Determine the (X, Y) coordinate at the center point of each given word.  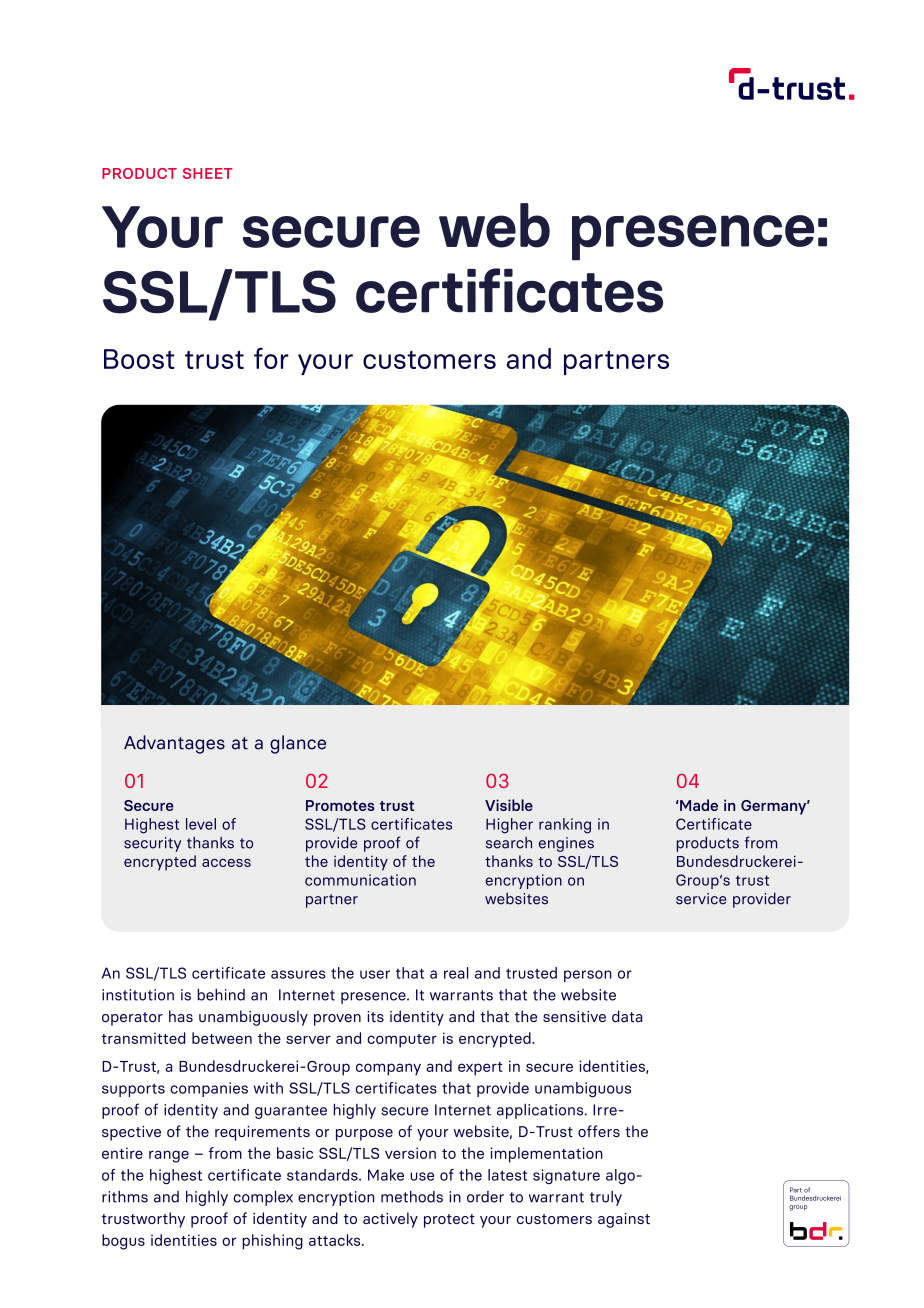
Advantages (174, 744)
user (375, 974)
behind (221, 995)
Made (698, 805)
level (201, 824)
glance (298, 744)
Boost (139, 359)
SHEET (207, 173)
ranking (565, 826)
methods (412, 1197)
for (271, 358)
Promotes (340, 805)
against (624, 1220)
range (169, 1156)
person (588, 976)
